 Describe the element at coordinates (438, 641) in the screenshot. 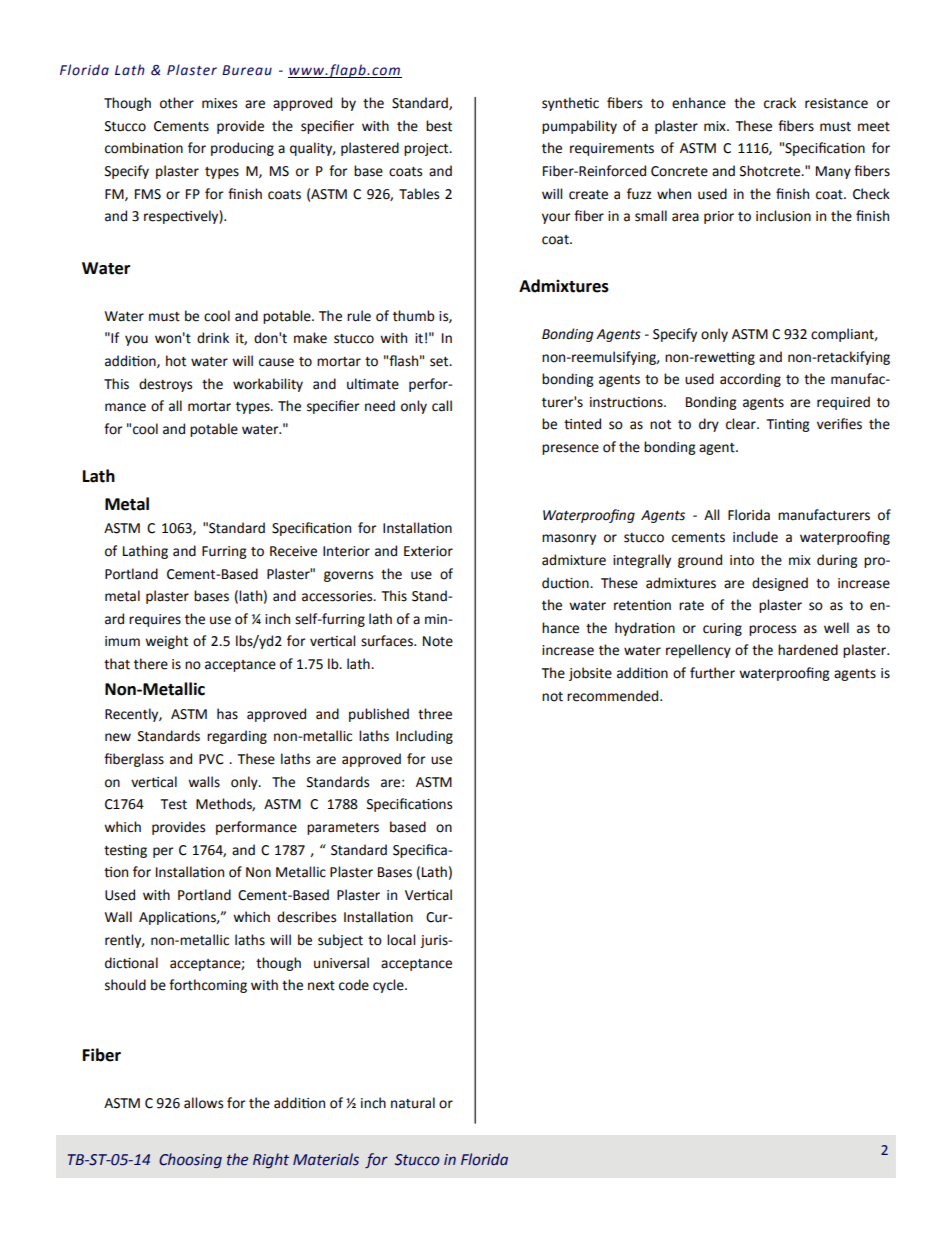

I see `Note` at that location.
